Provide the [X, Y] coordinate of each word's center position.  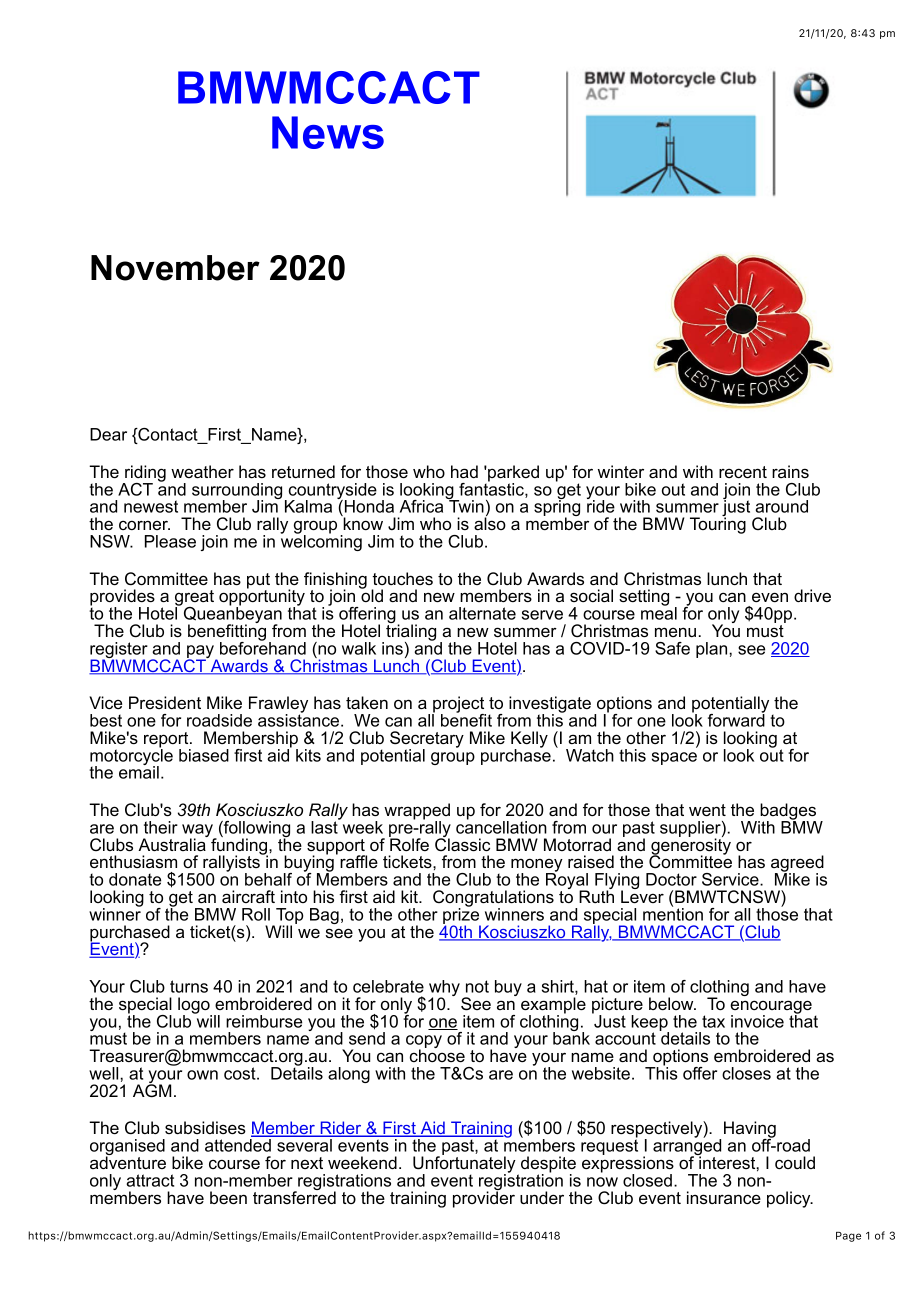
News [328, 132]
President [165, 702]
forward [736, 719]
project [459, 705]
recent [743, 472]
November [175, 268]
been [228, 1197]
